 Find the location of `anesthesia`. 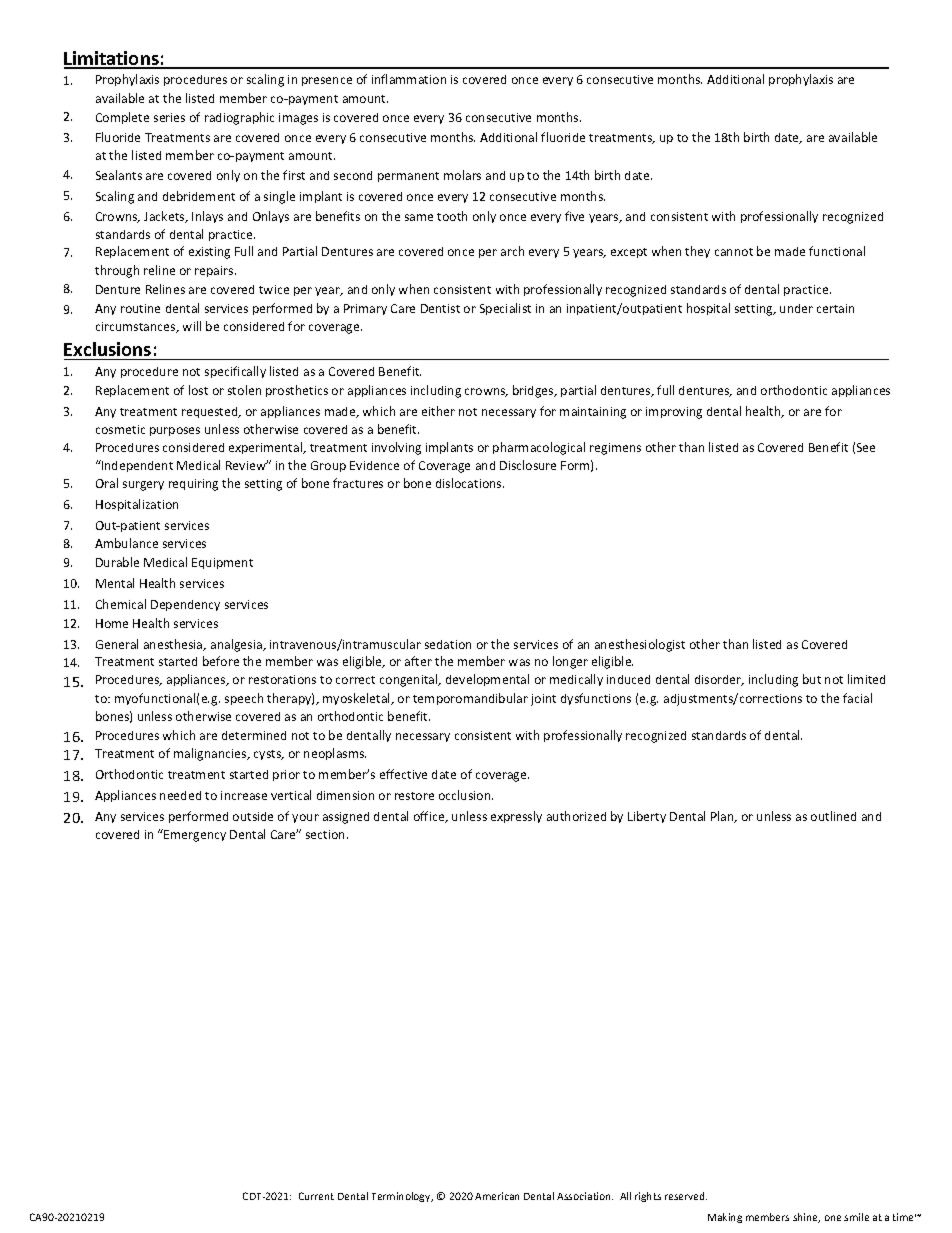

anesthesia is located at coordinates (174, 645).
